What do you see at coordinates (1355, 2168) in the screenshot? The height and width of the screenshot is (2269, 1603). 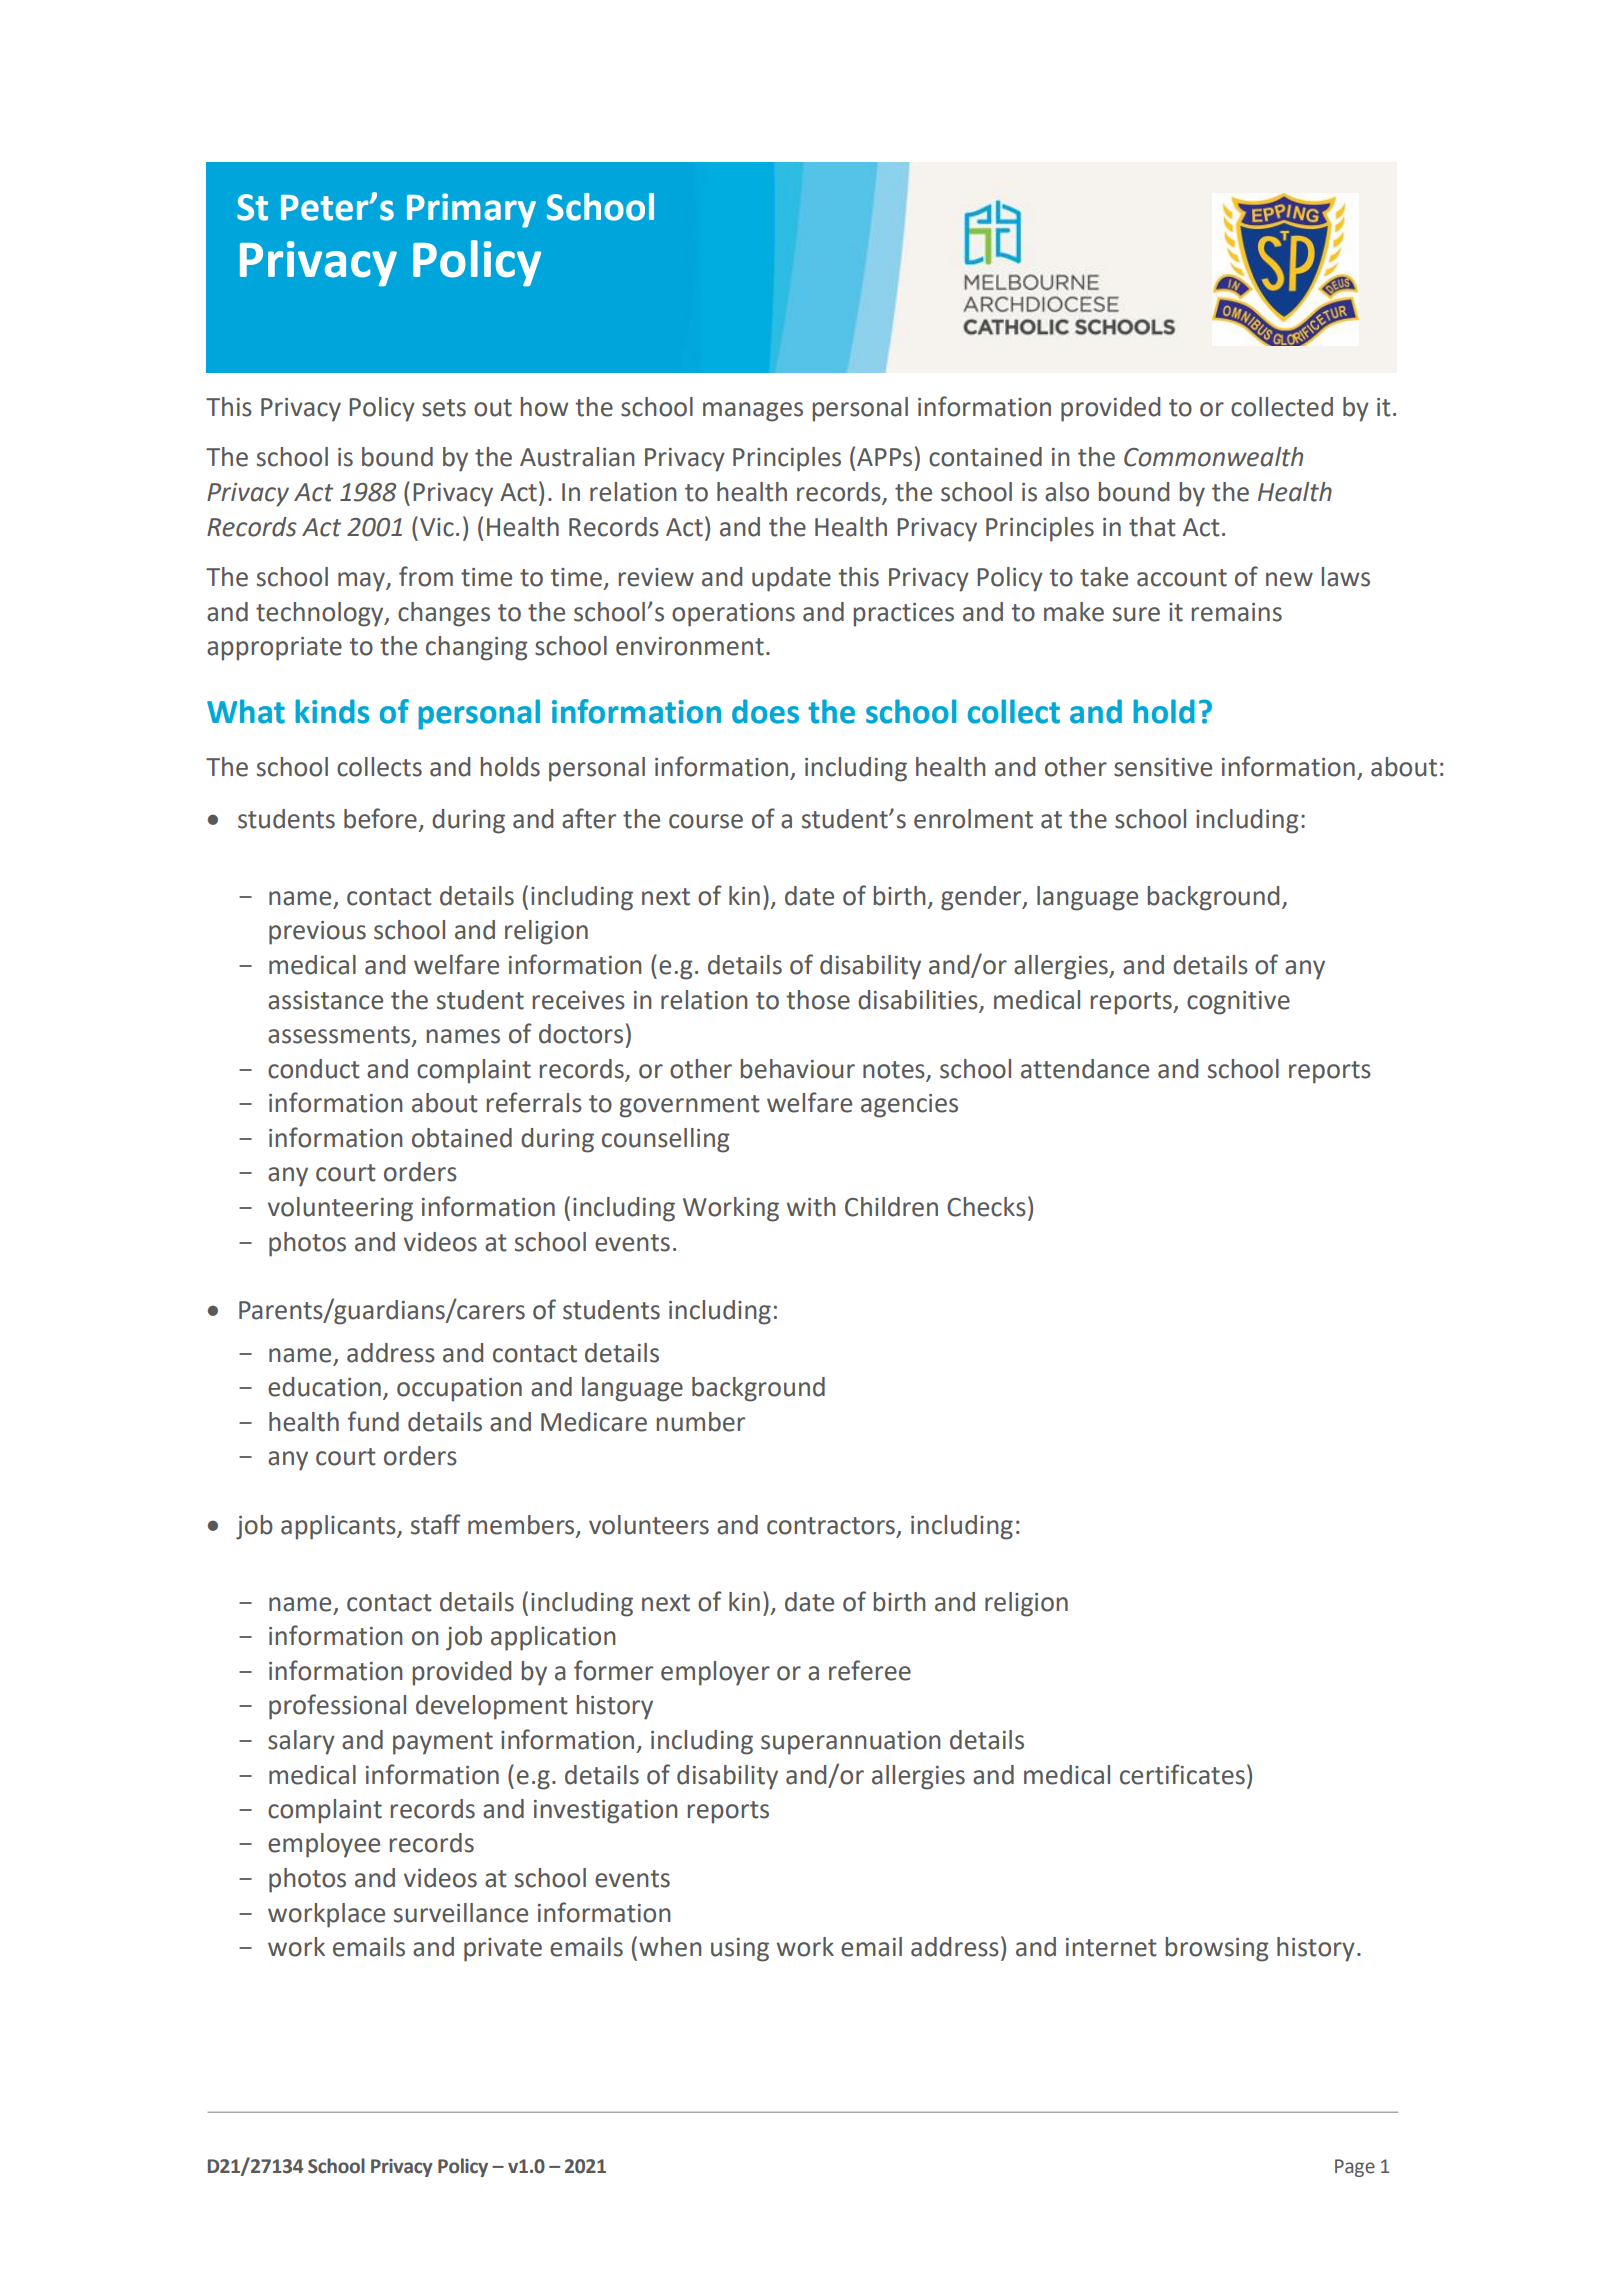 I see `Page` at bounding box center [1355, 2168].
